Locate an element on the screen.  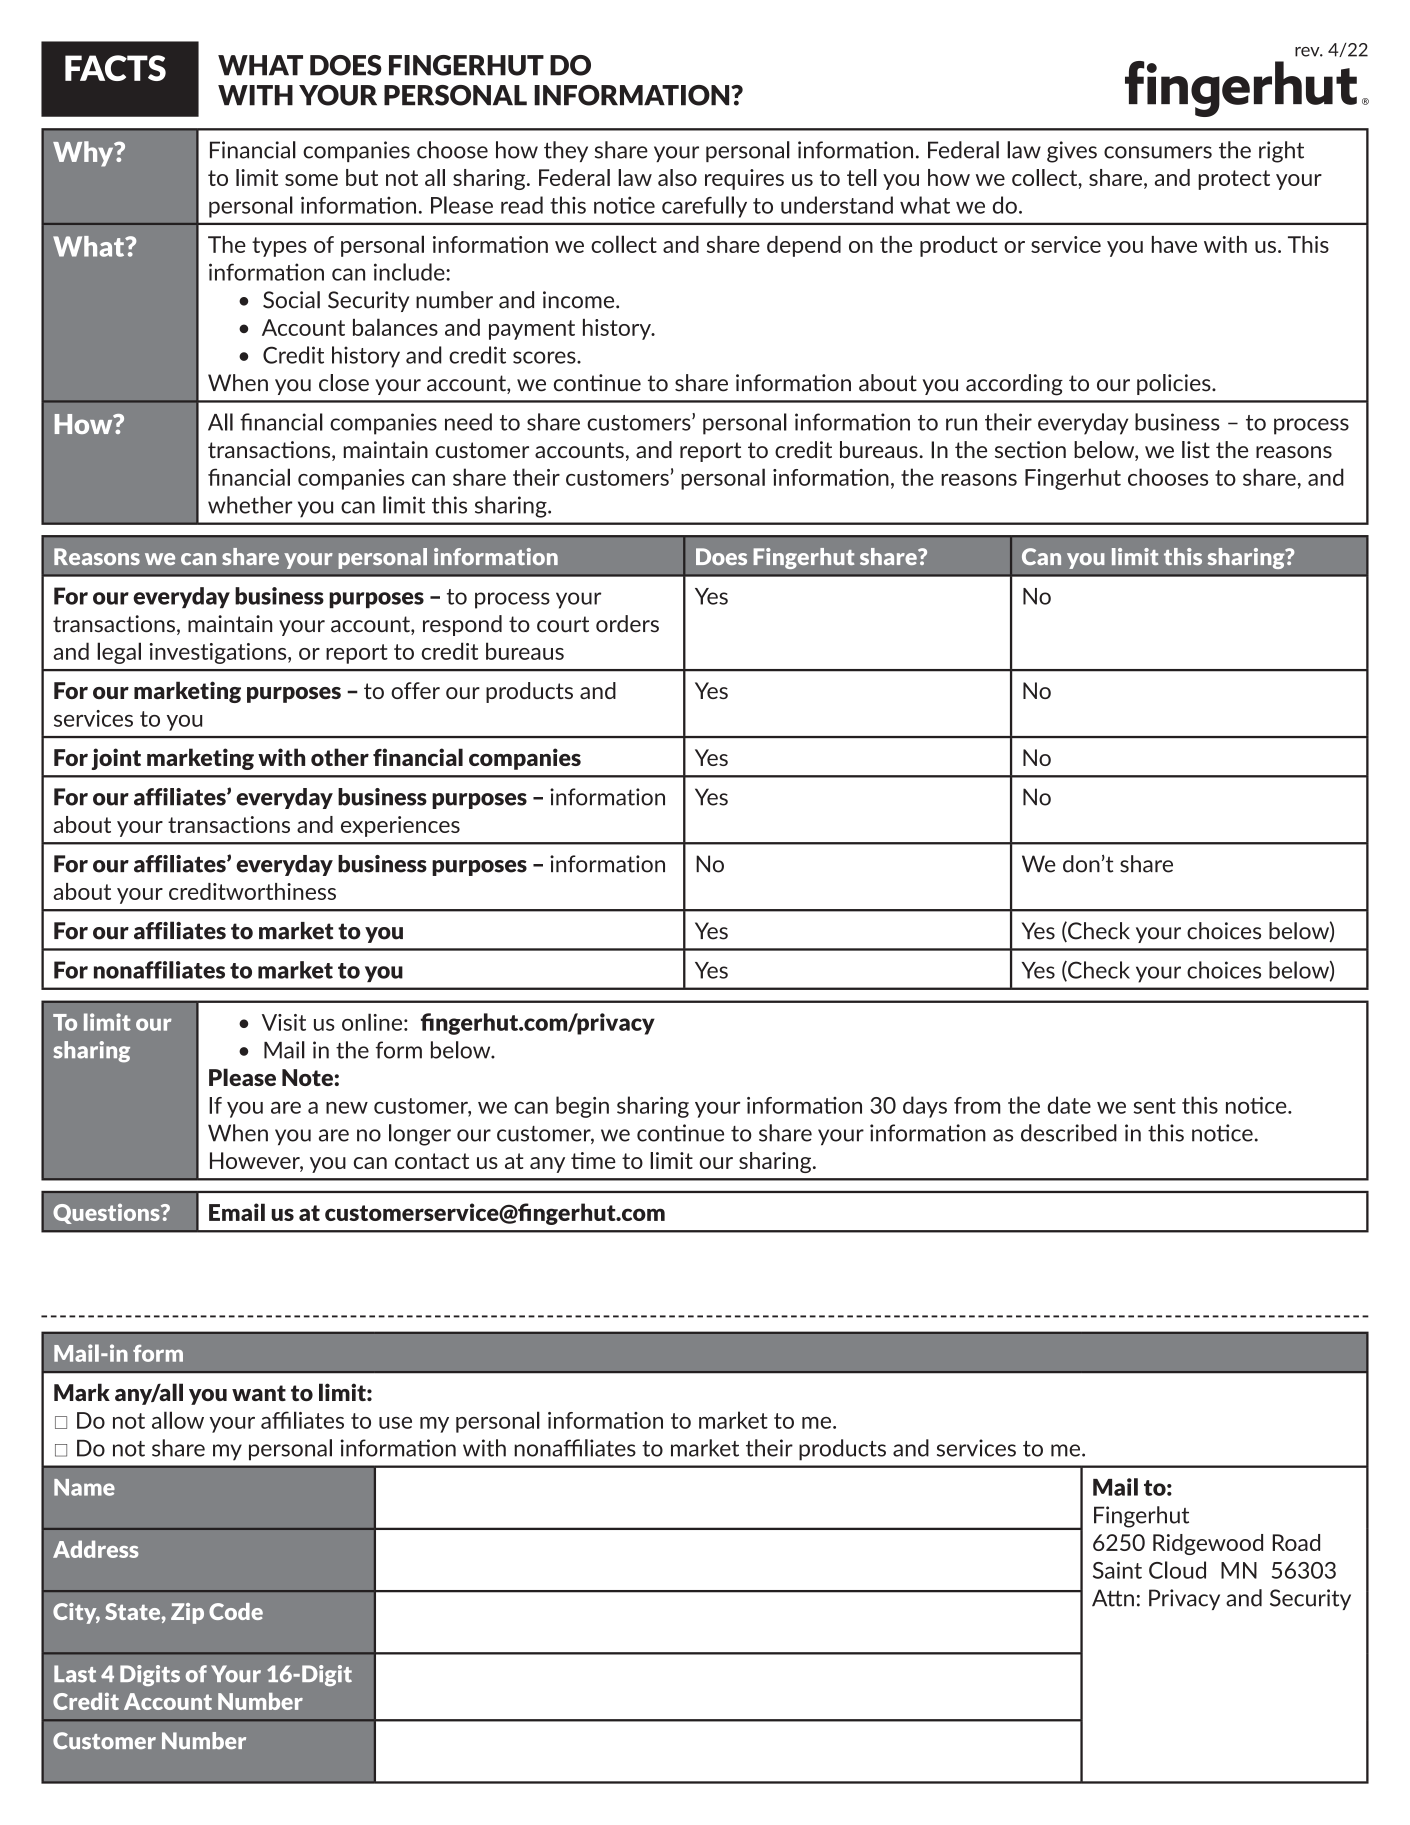
also is located at coordinates (677, 177).
